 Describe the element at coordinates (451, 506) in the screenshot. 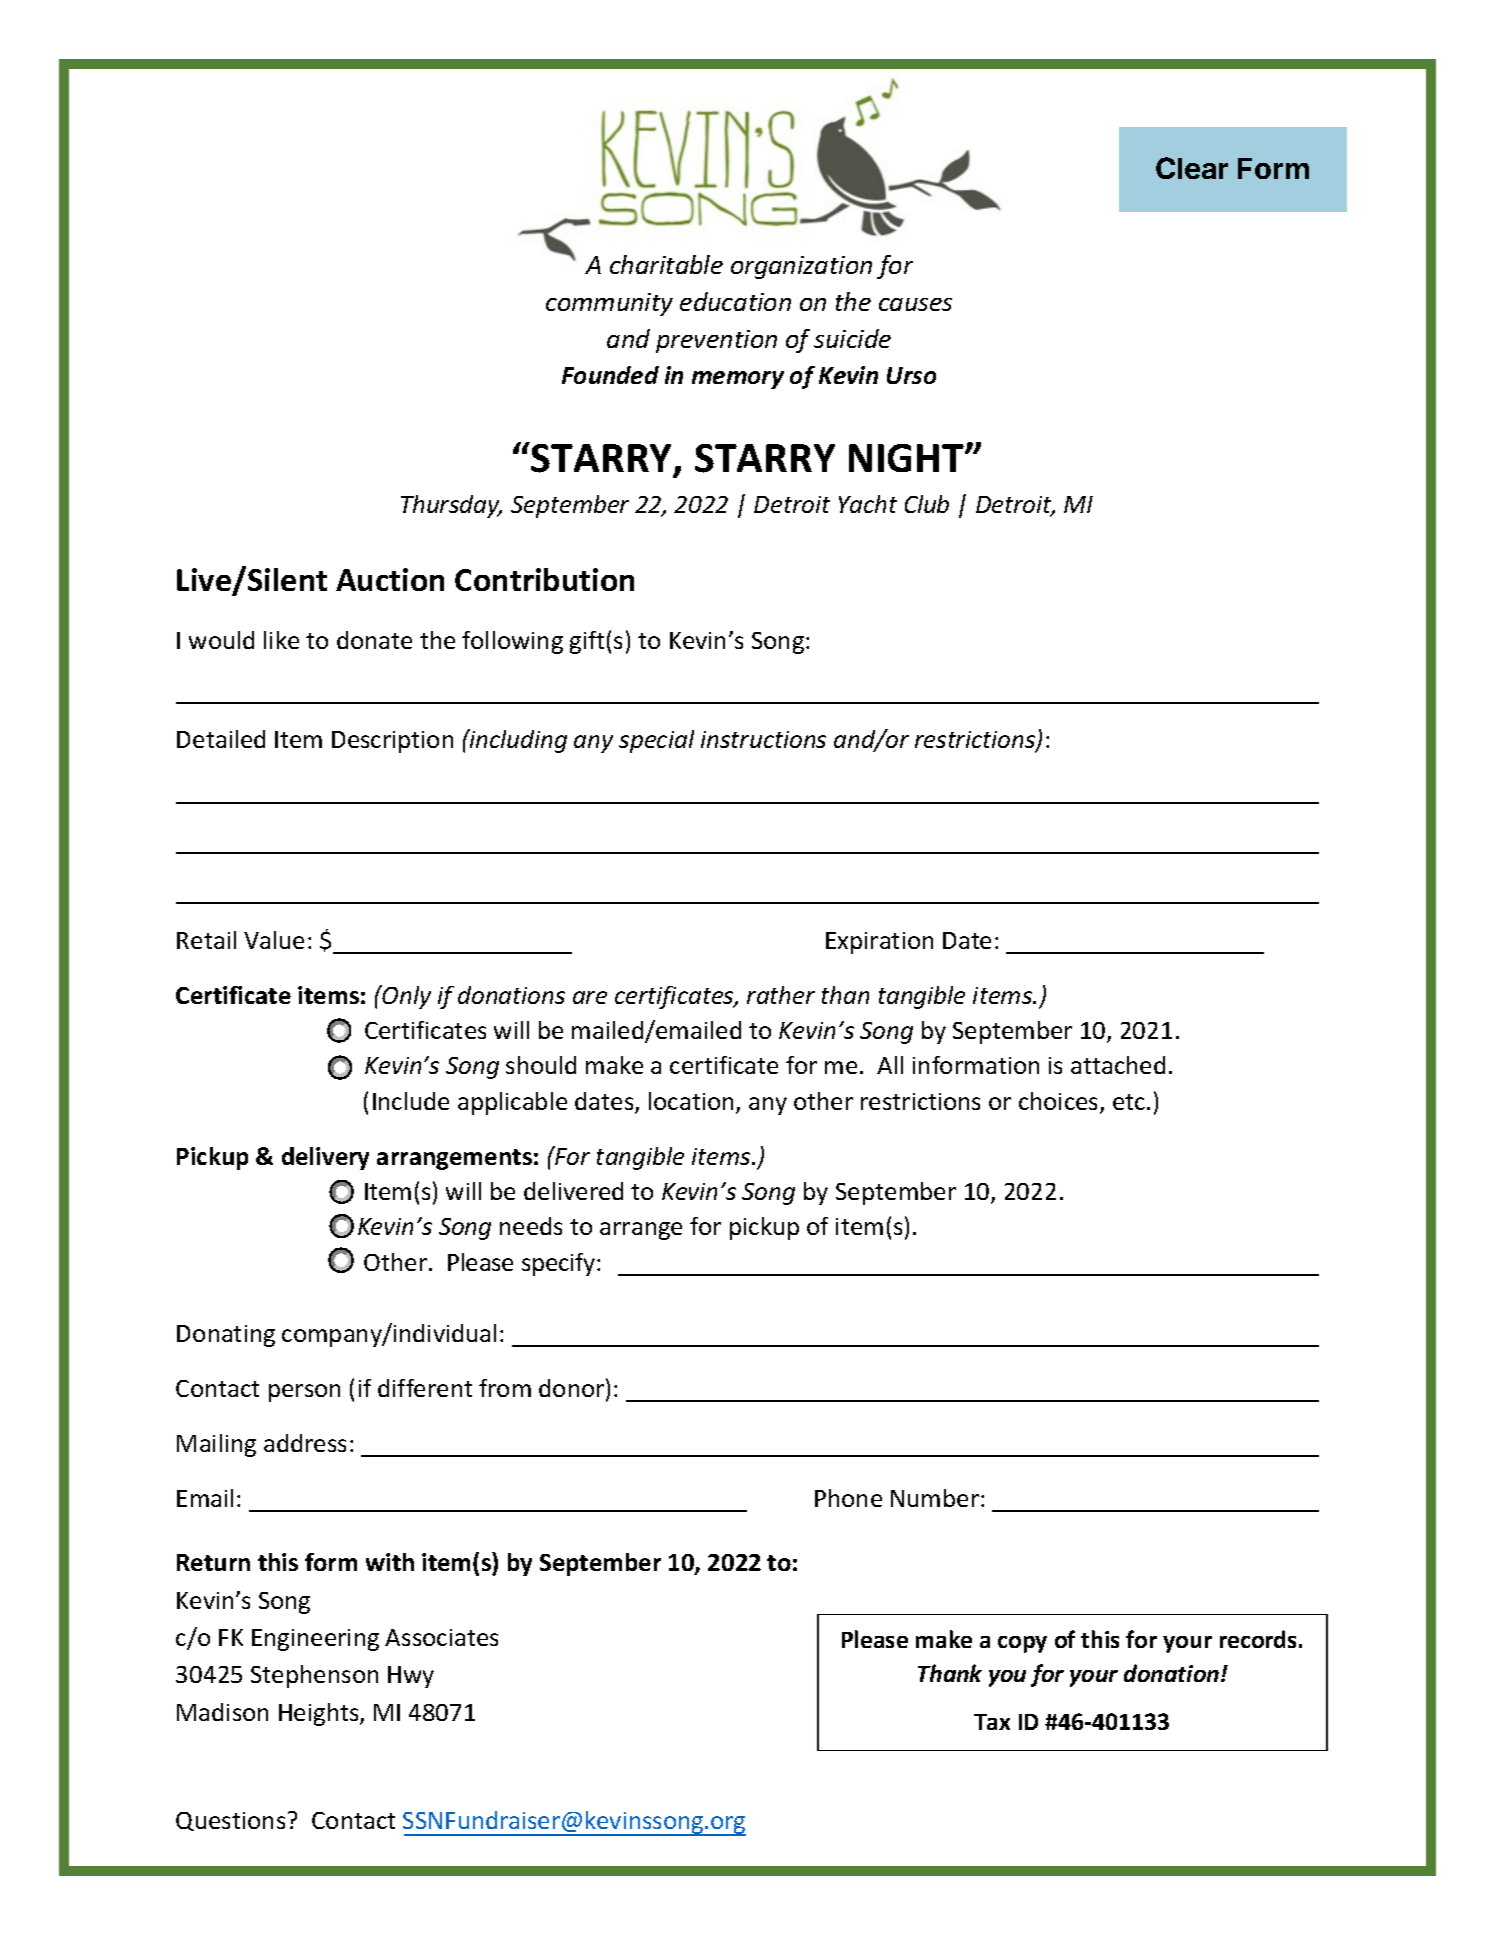

I see `Thursday` at that location.
